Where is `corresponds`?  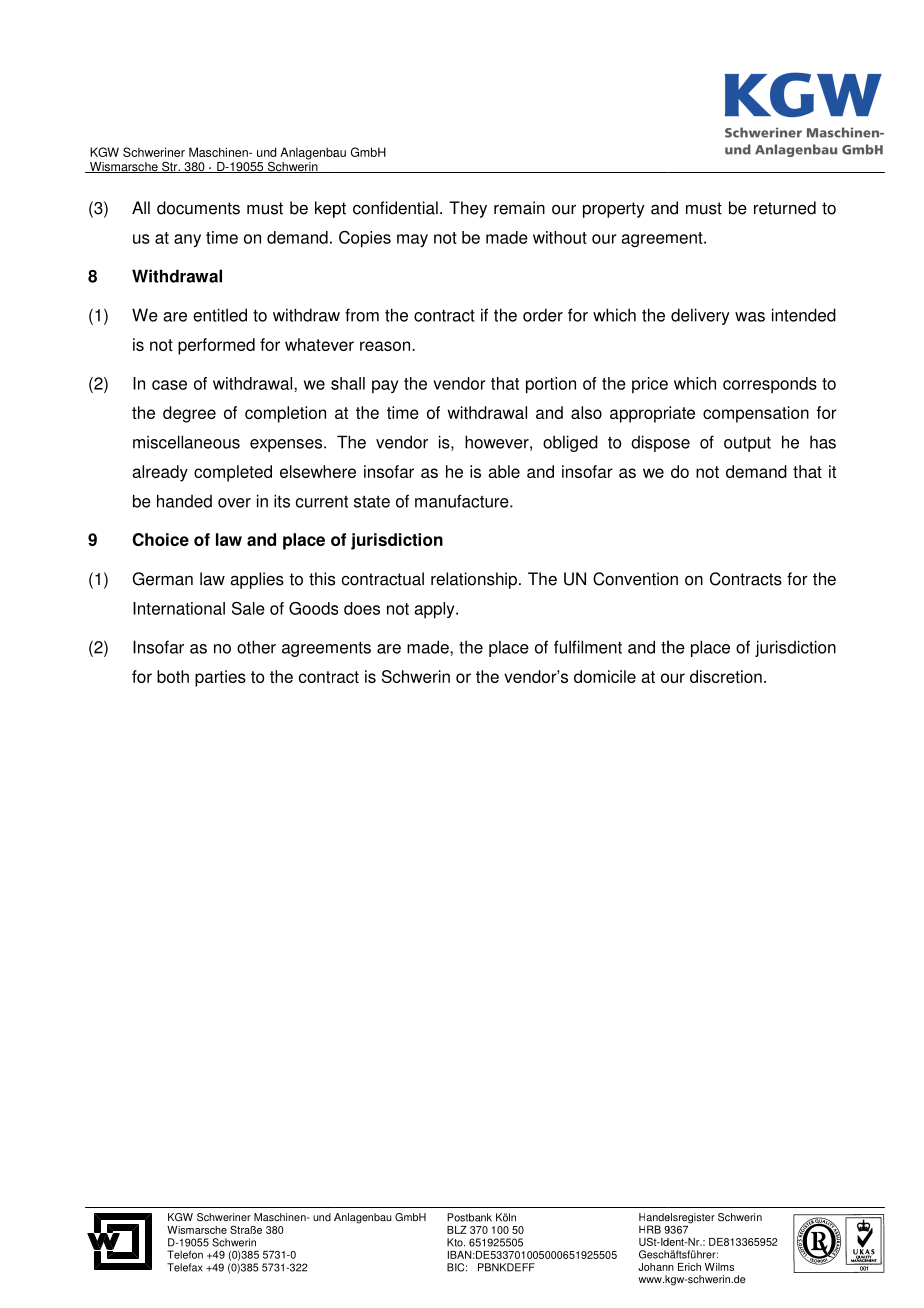 corresponds is located at coordinates (770, 385).
